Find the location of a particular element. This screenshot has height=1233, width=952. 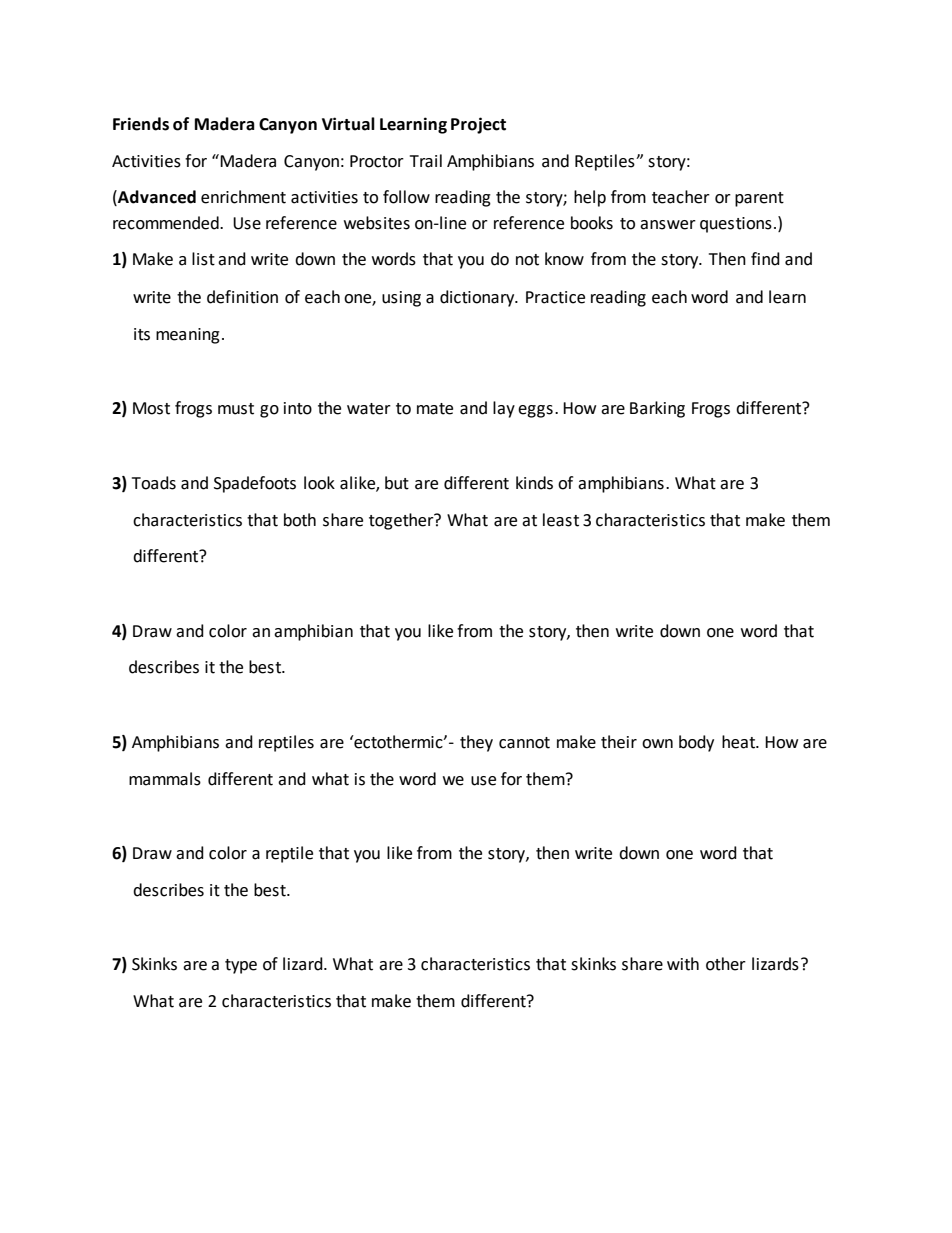

Trail is located at coordinates (426, 161).
